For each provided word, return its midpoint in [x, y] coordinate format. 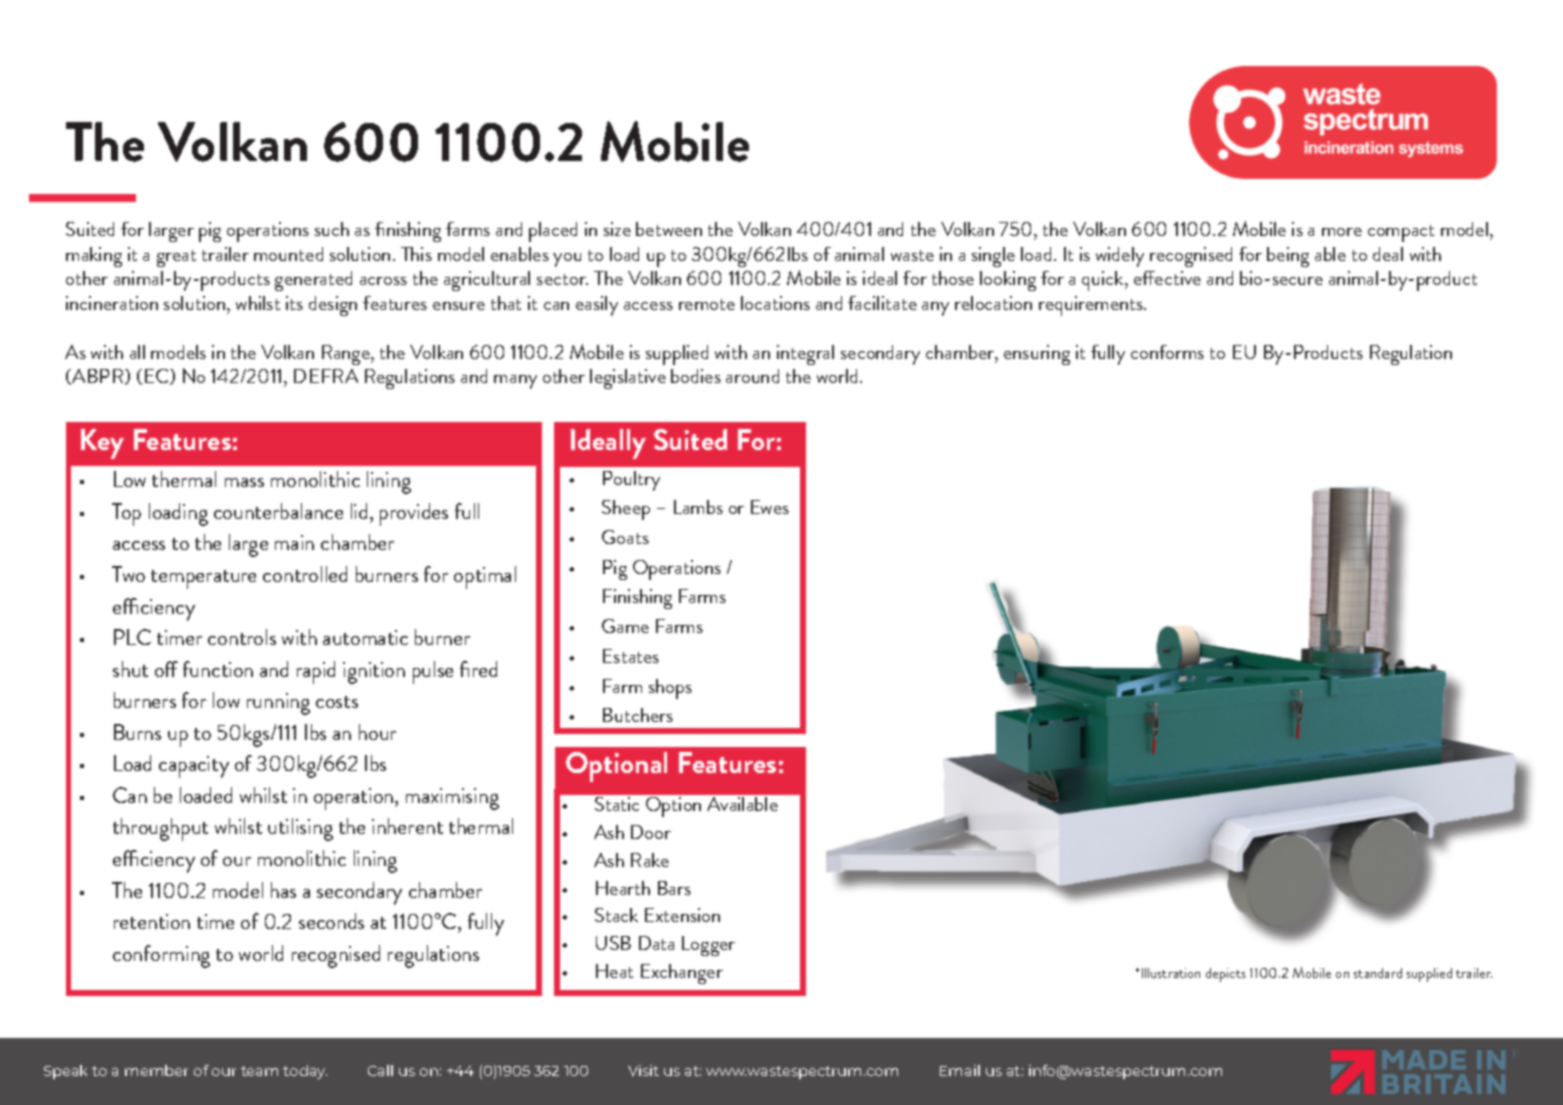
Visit [643, 1070]
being [1288, 257]
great [176, 258]
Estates [631, 656]
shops [670, 689]
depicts [1226, 975]
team [259, 1071]
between [669, 229]
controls [242, 637]
